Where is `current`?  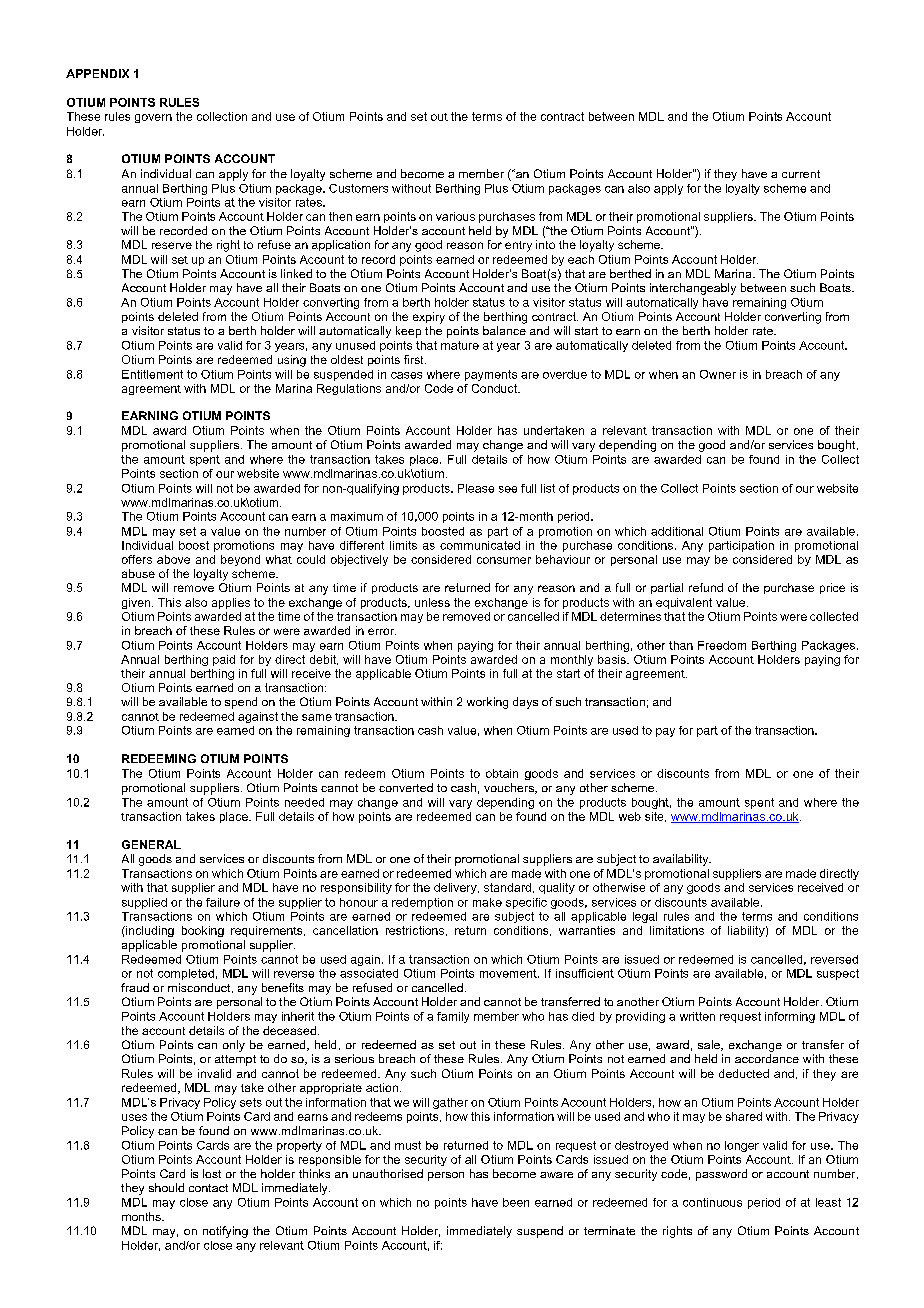
current is located at coordinates (801, 174).
